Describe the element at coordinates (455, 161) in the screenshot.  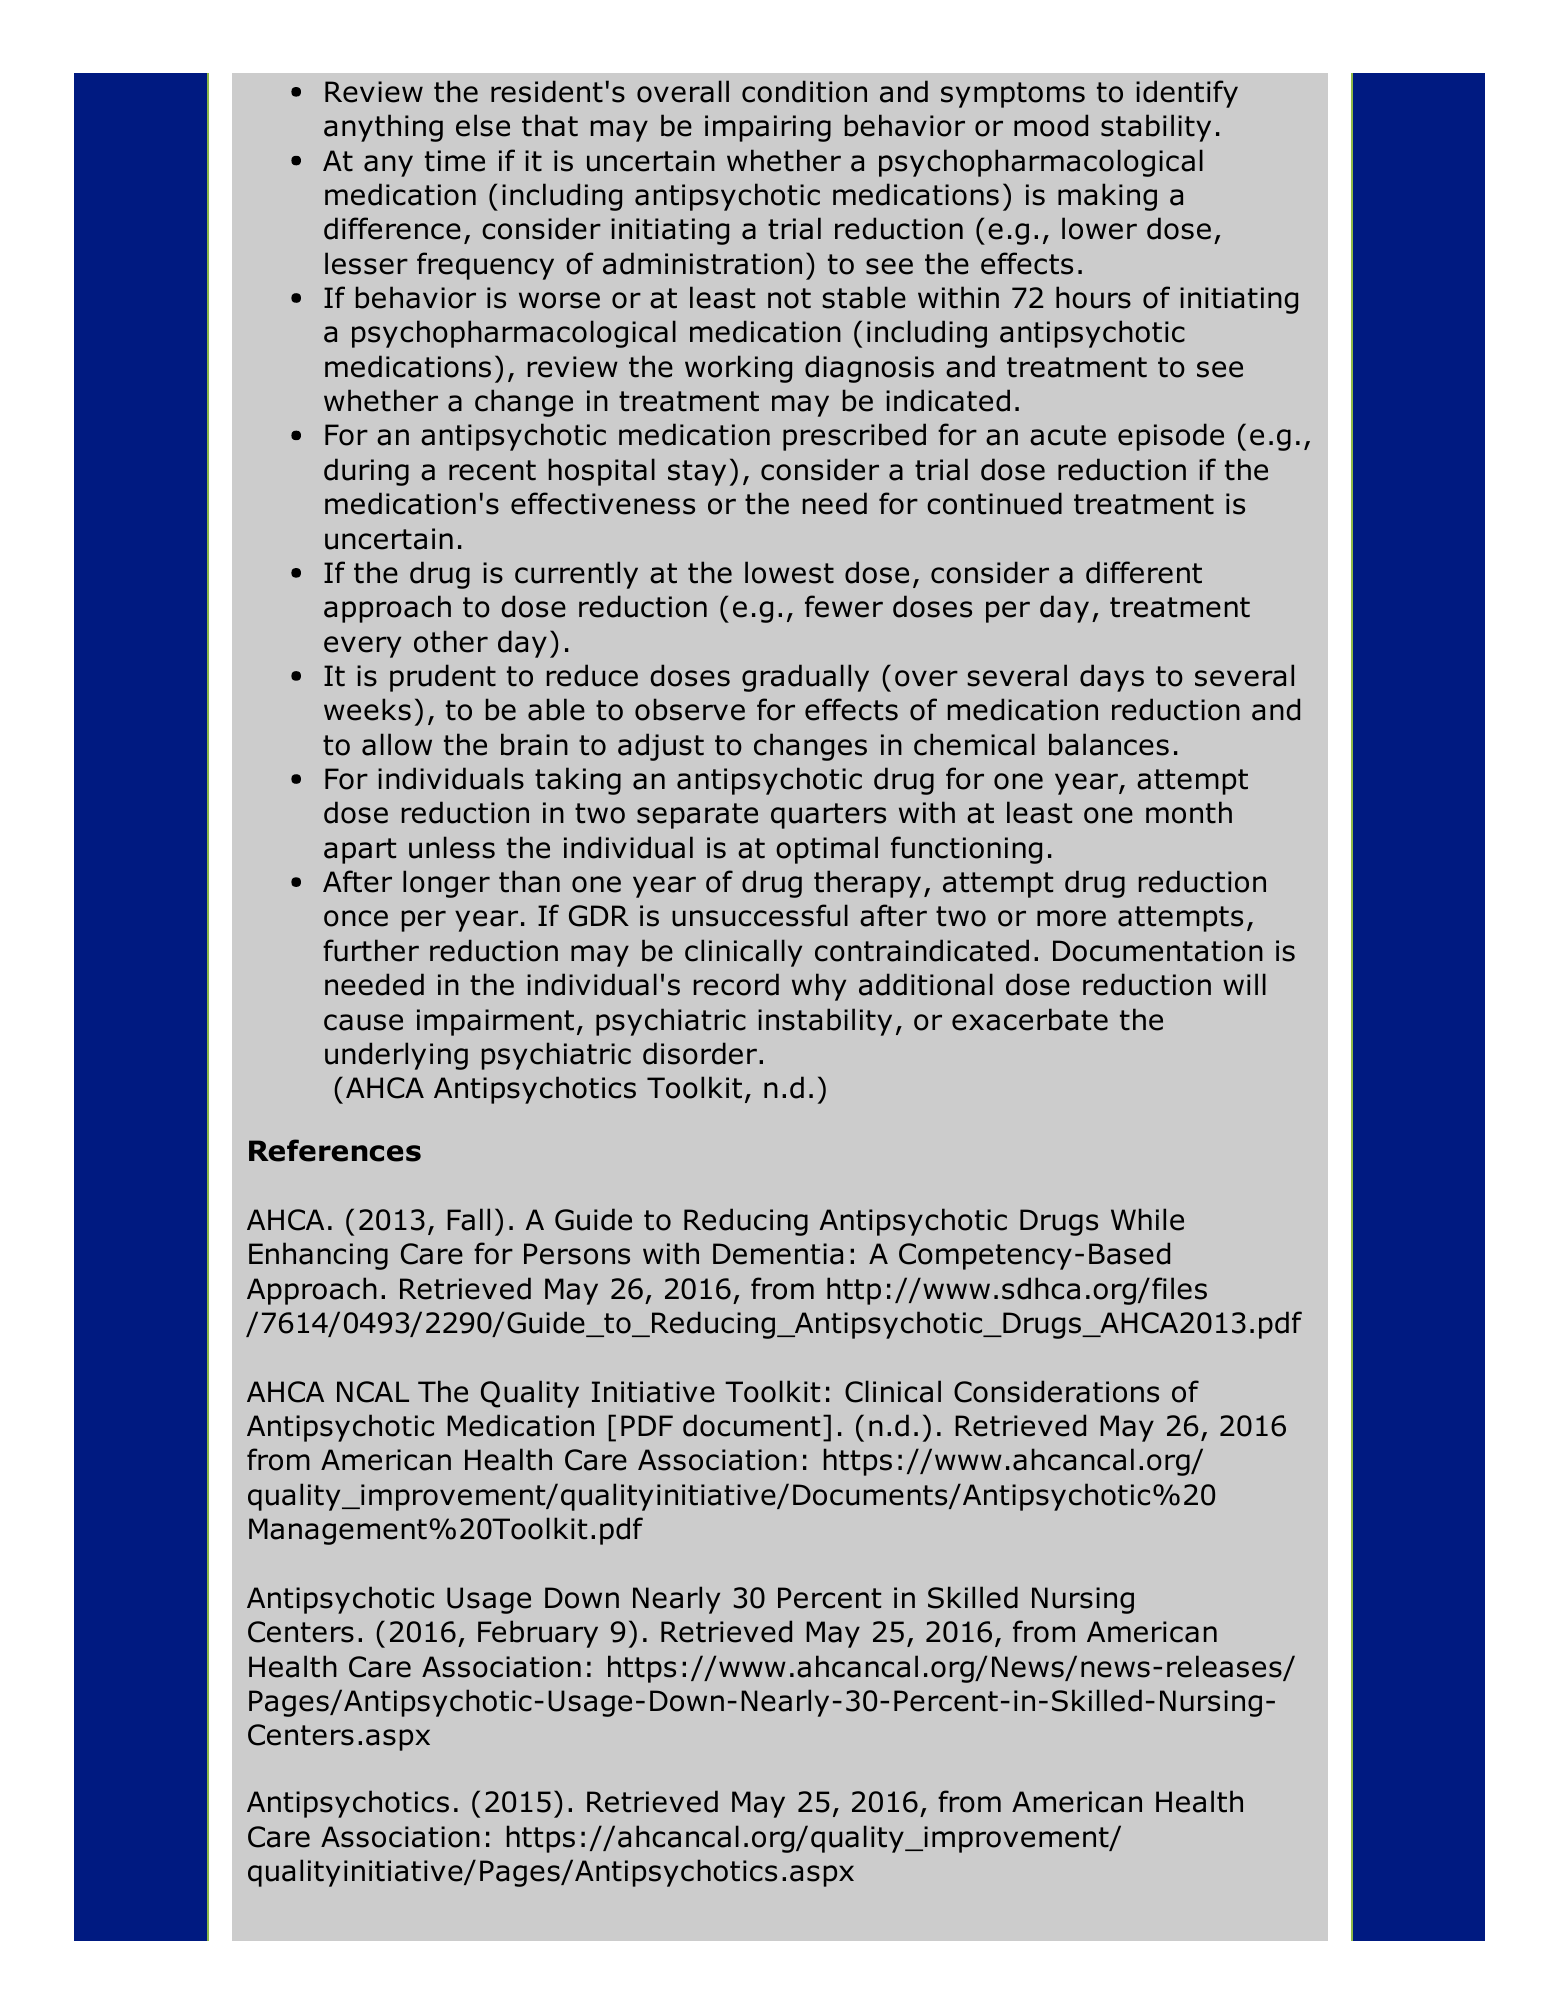
I see `time` at that location.
